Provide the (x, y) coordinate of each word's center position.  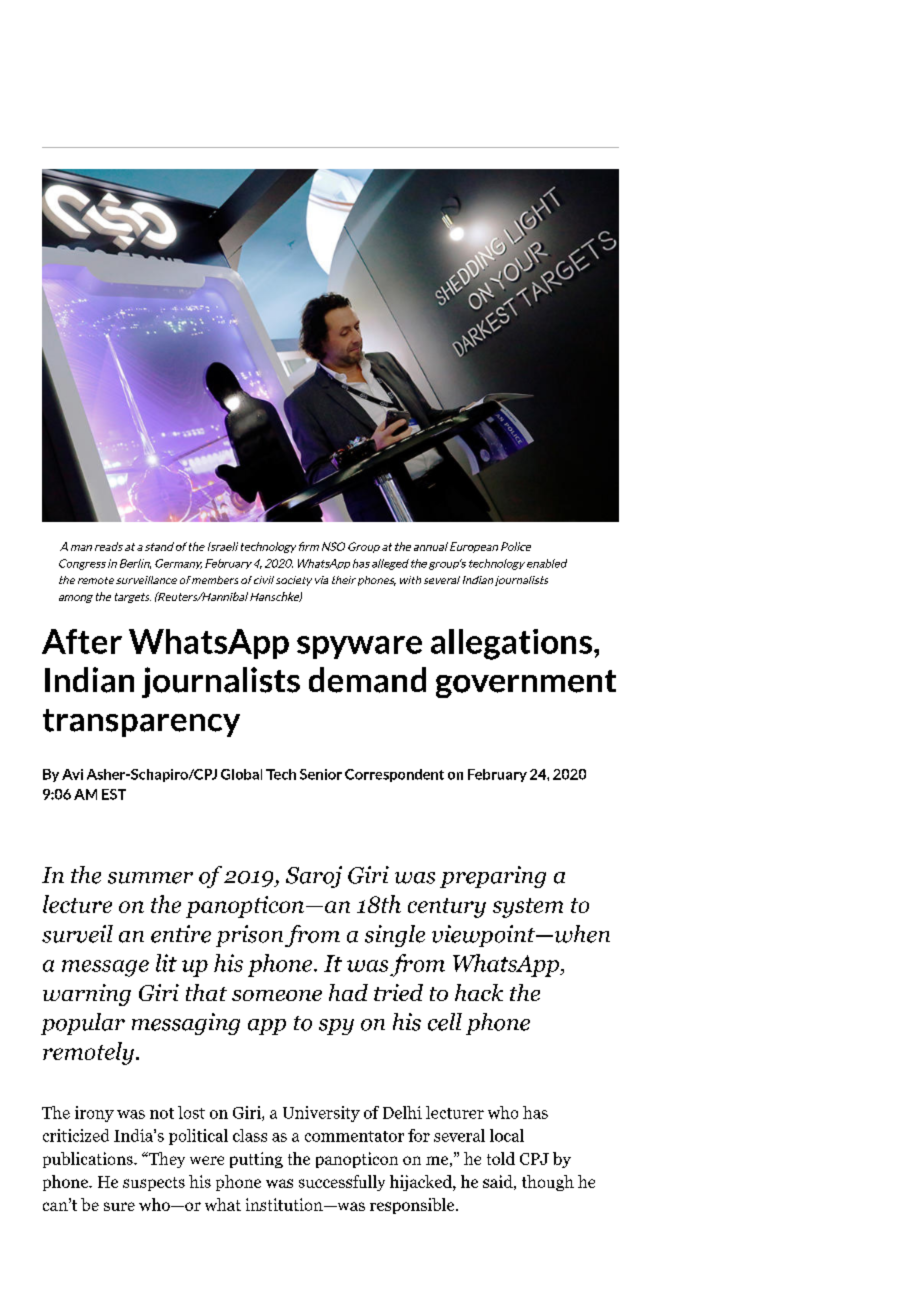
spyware (359, 647)
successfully (342, 1183)
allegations (511, 644)
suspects (154, 1184)
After (82, 641)
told (501, 1158)
